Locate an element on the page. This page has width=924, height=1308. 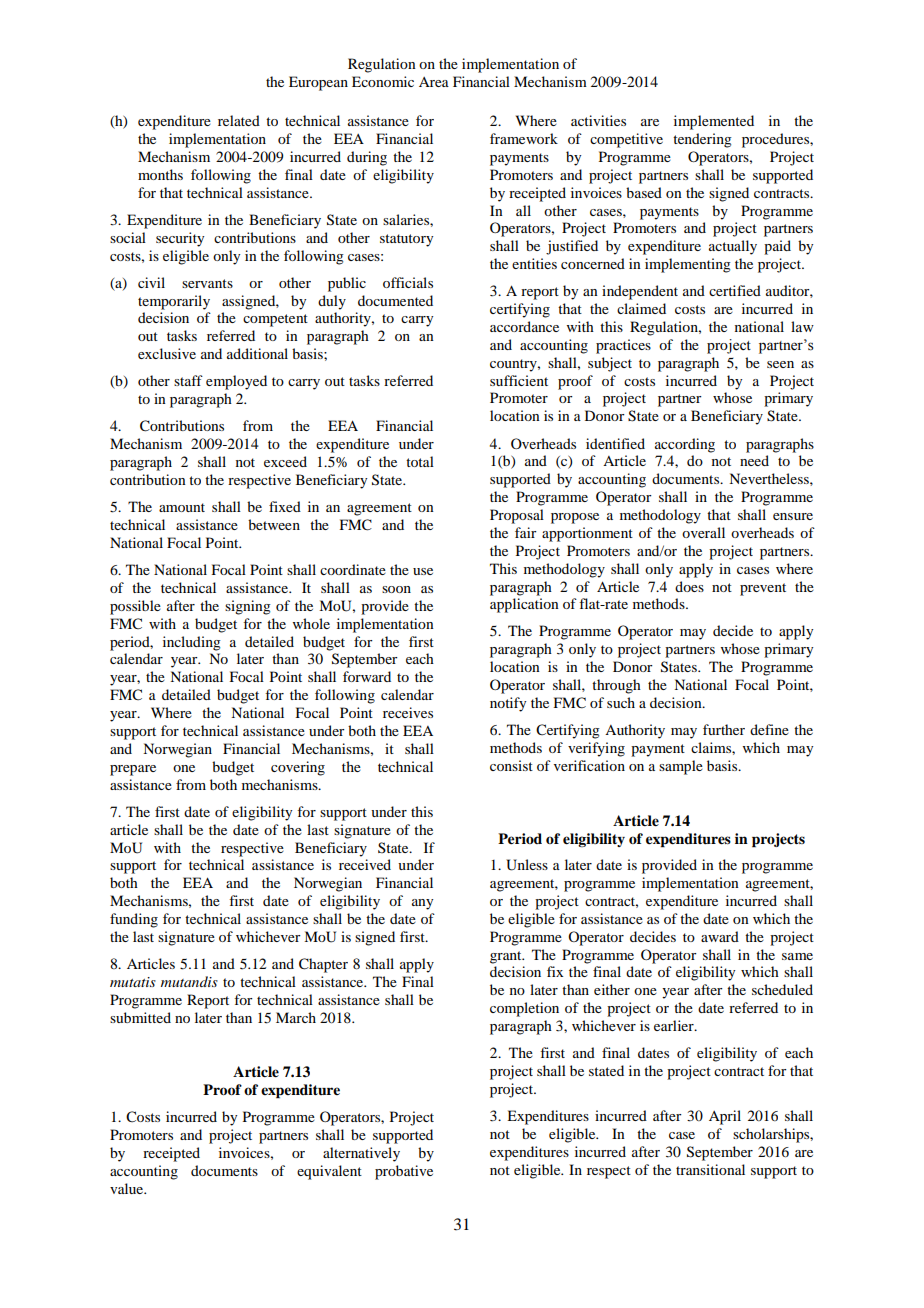
related is located at coordinates (239, 120).
